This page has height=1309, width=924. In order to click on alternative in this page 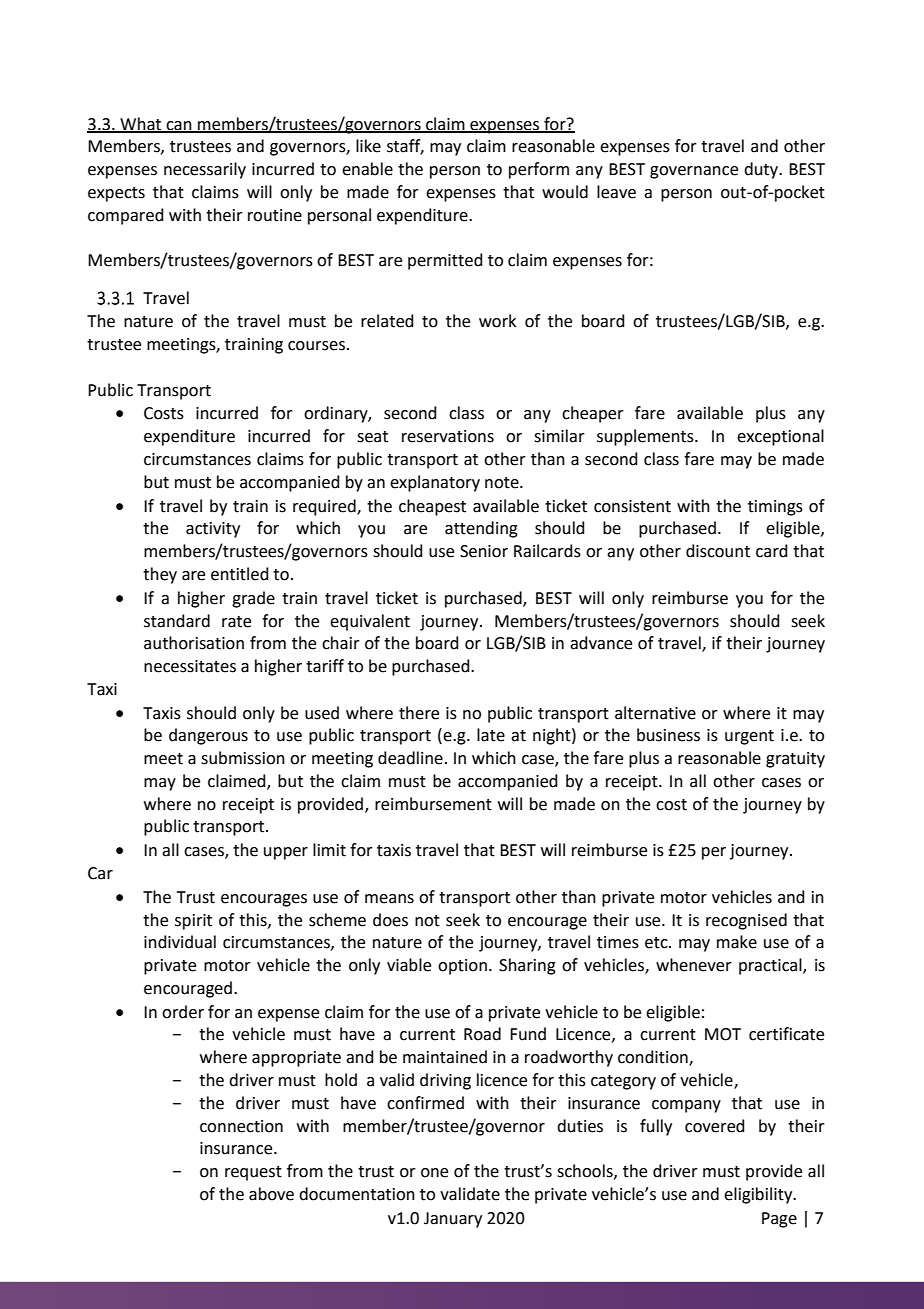, I will do `click(655, 713)`.
